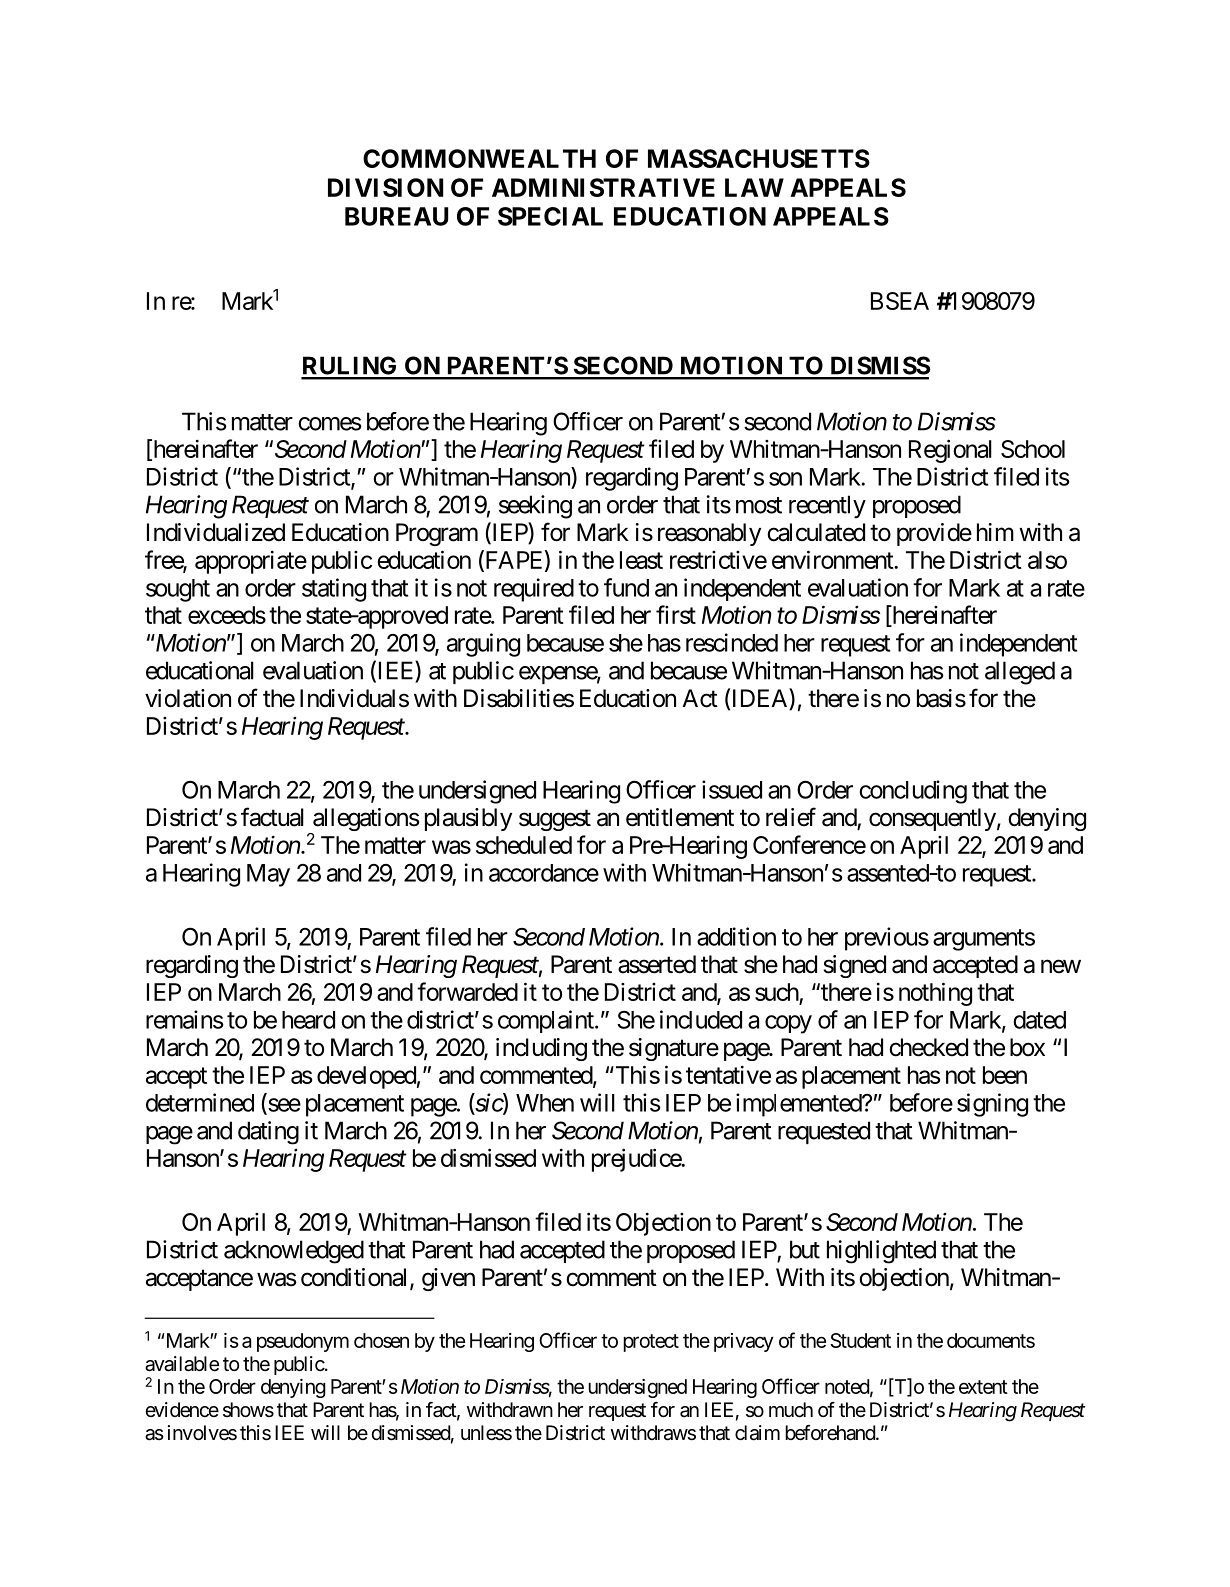 This page has width=1230, height=1587. Describe the element at coordinates (385, 187) in the page. I see `DIVISION` at that location.
